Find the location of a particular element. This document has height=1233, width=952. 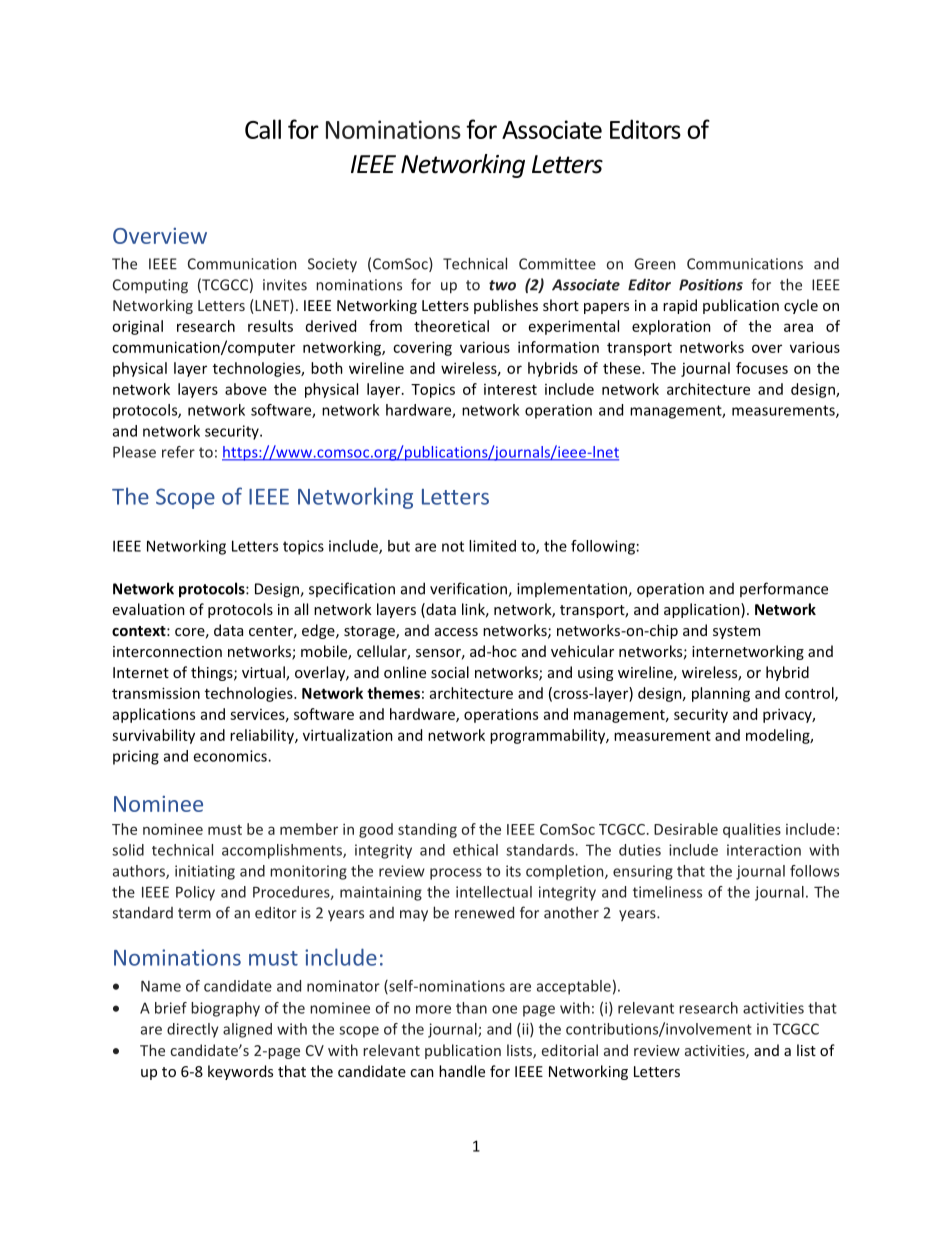

acceptable is located at coordinates (574, 987).
